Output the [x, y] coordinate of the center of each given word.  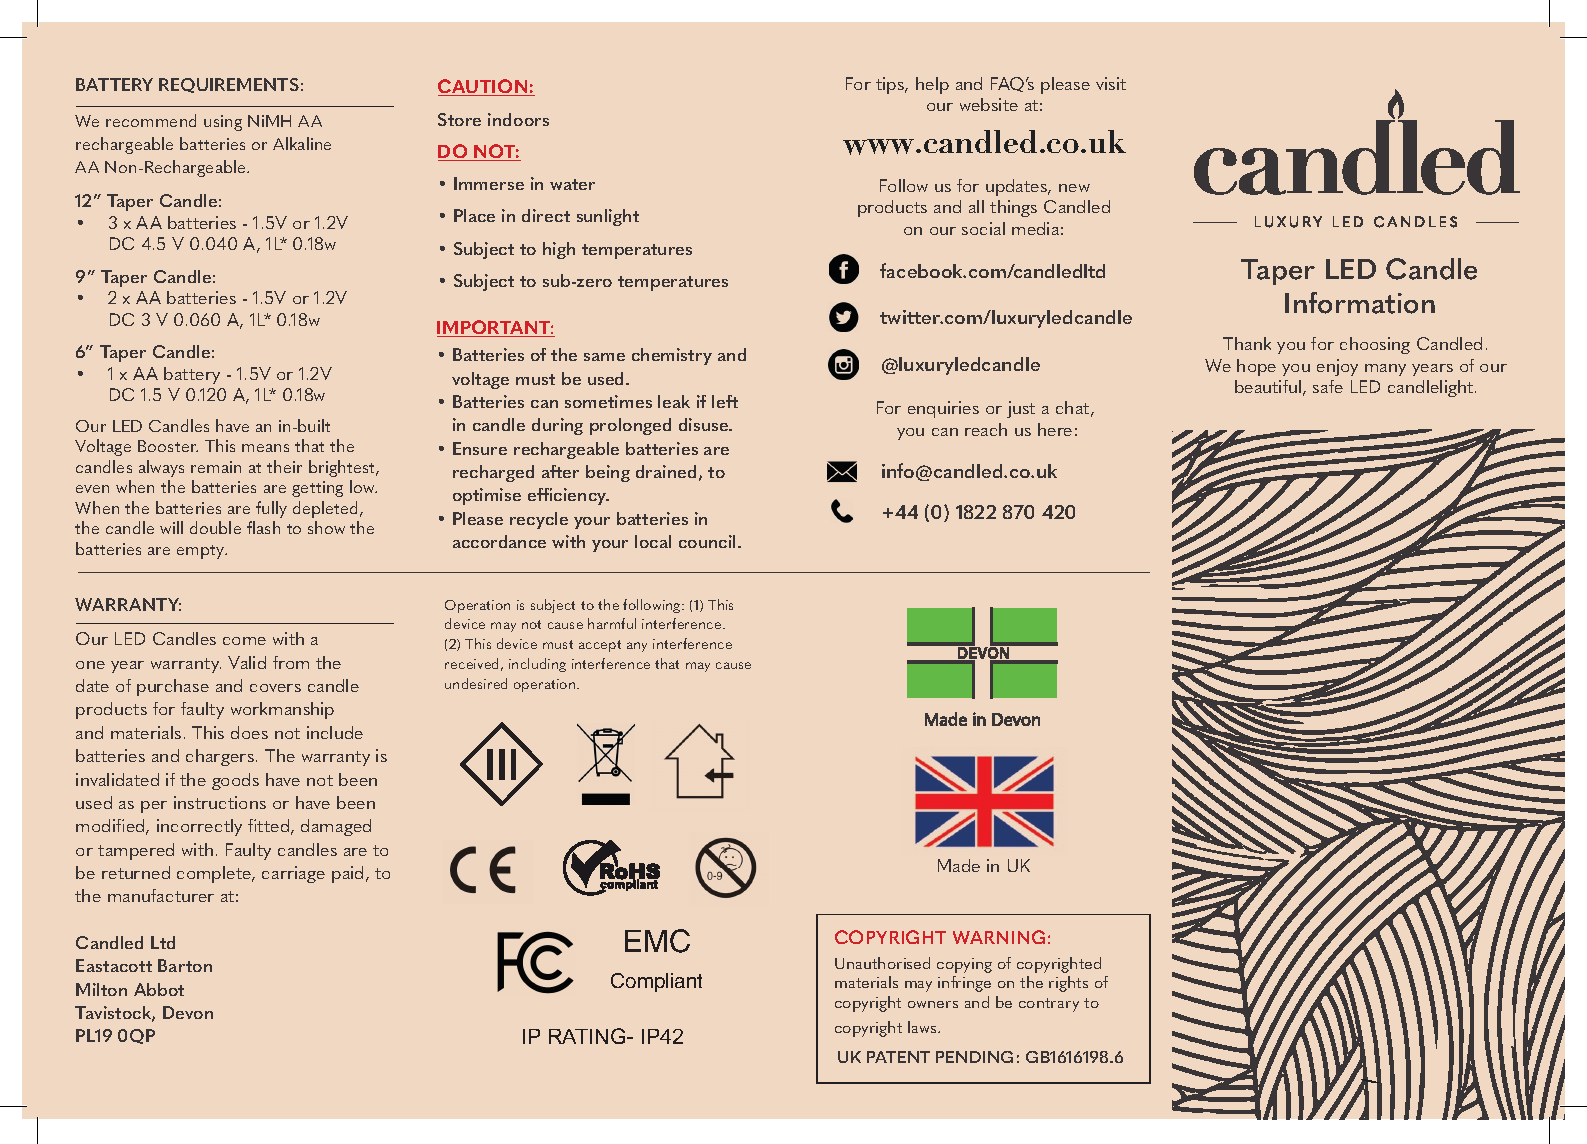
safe [1328, 386]
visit [1111, 83]
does [249, 732]
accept [600, 646]
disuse [705, 424]
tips [891, 85]
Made [959, 865]
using [223, 123]
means [265, 448]
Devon [188, 1012]
